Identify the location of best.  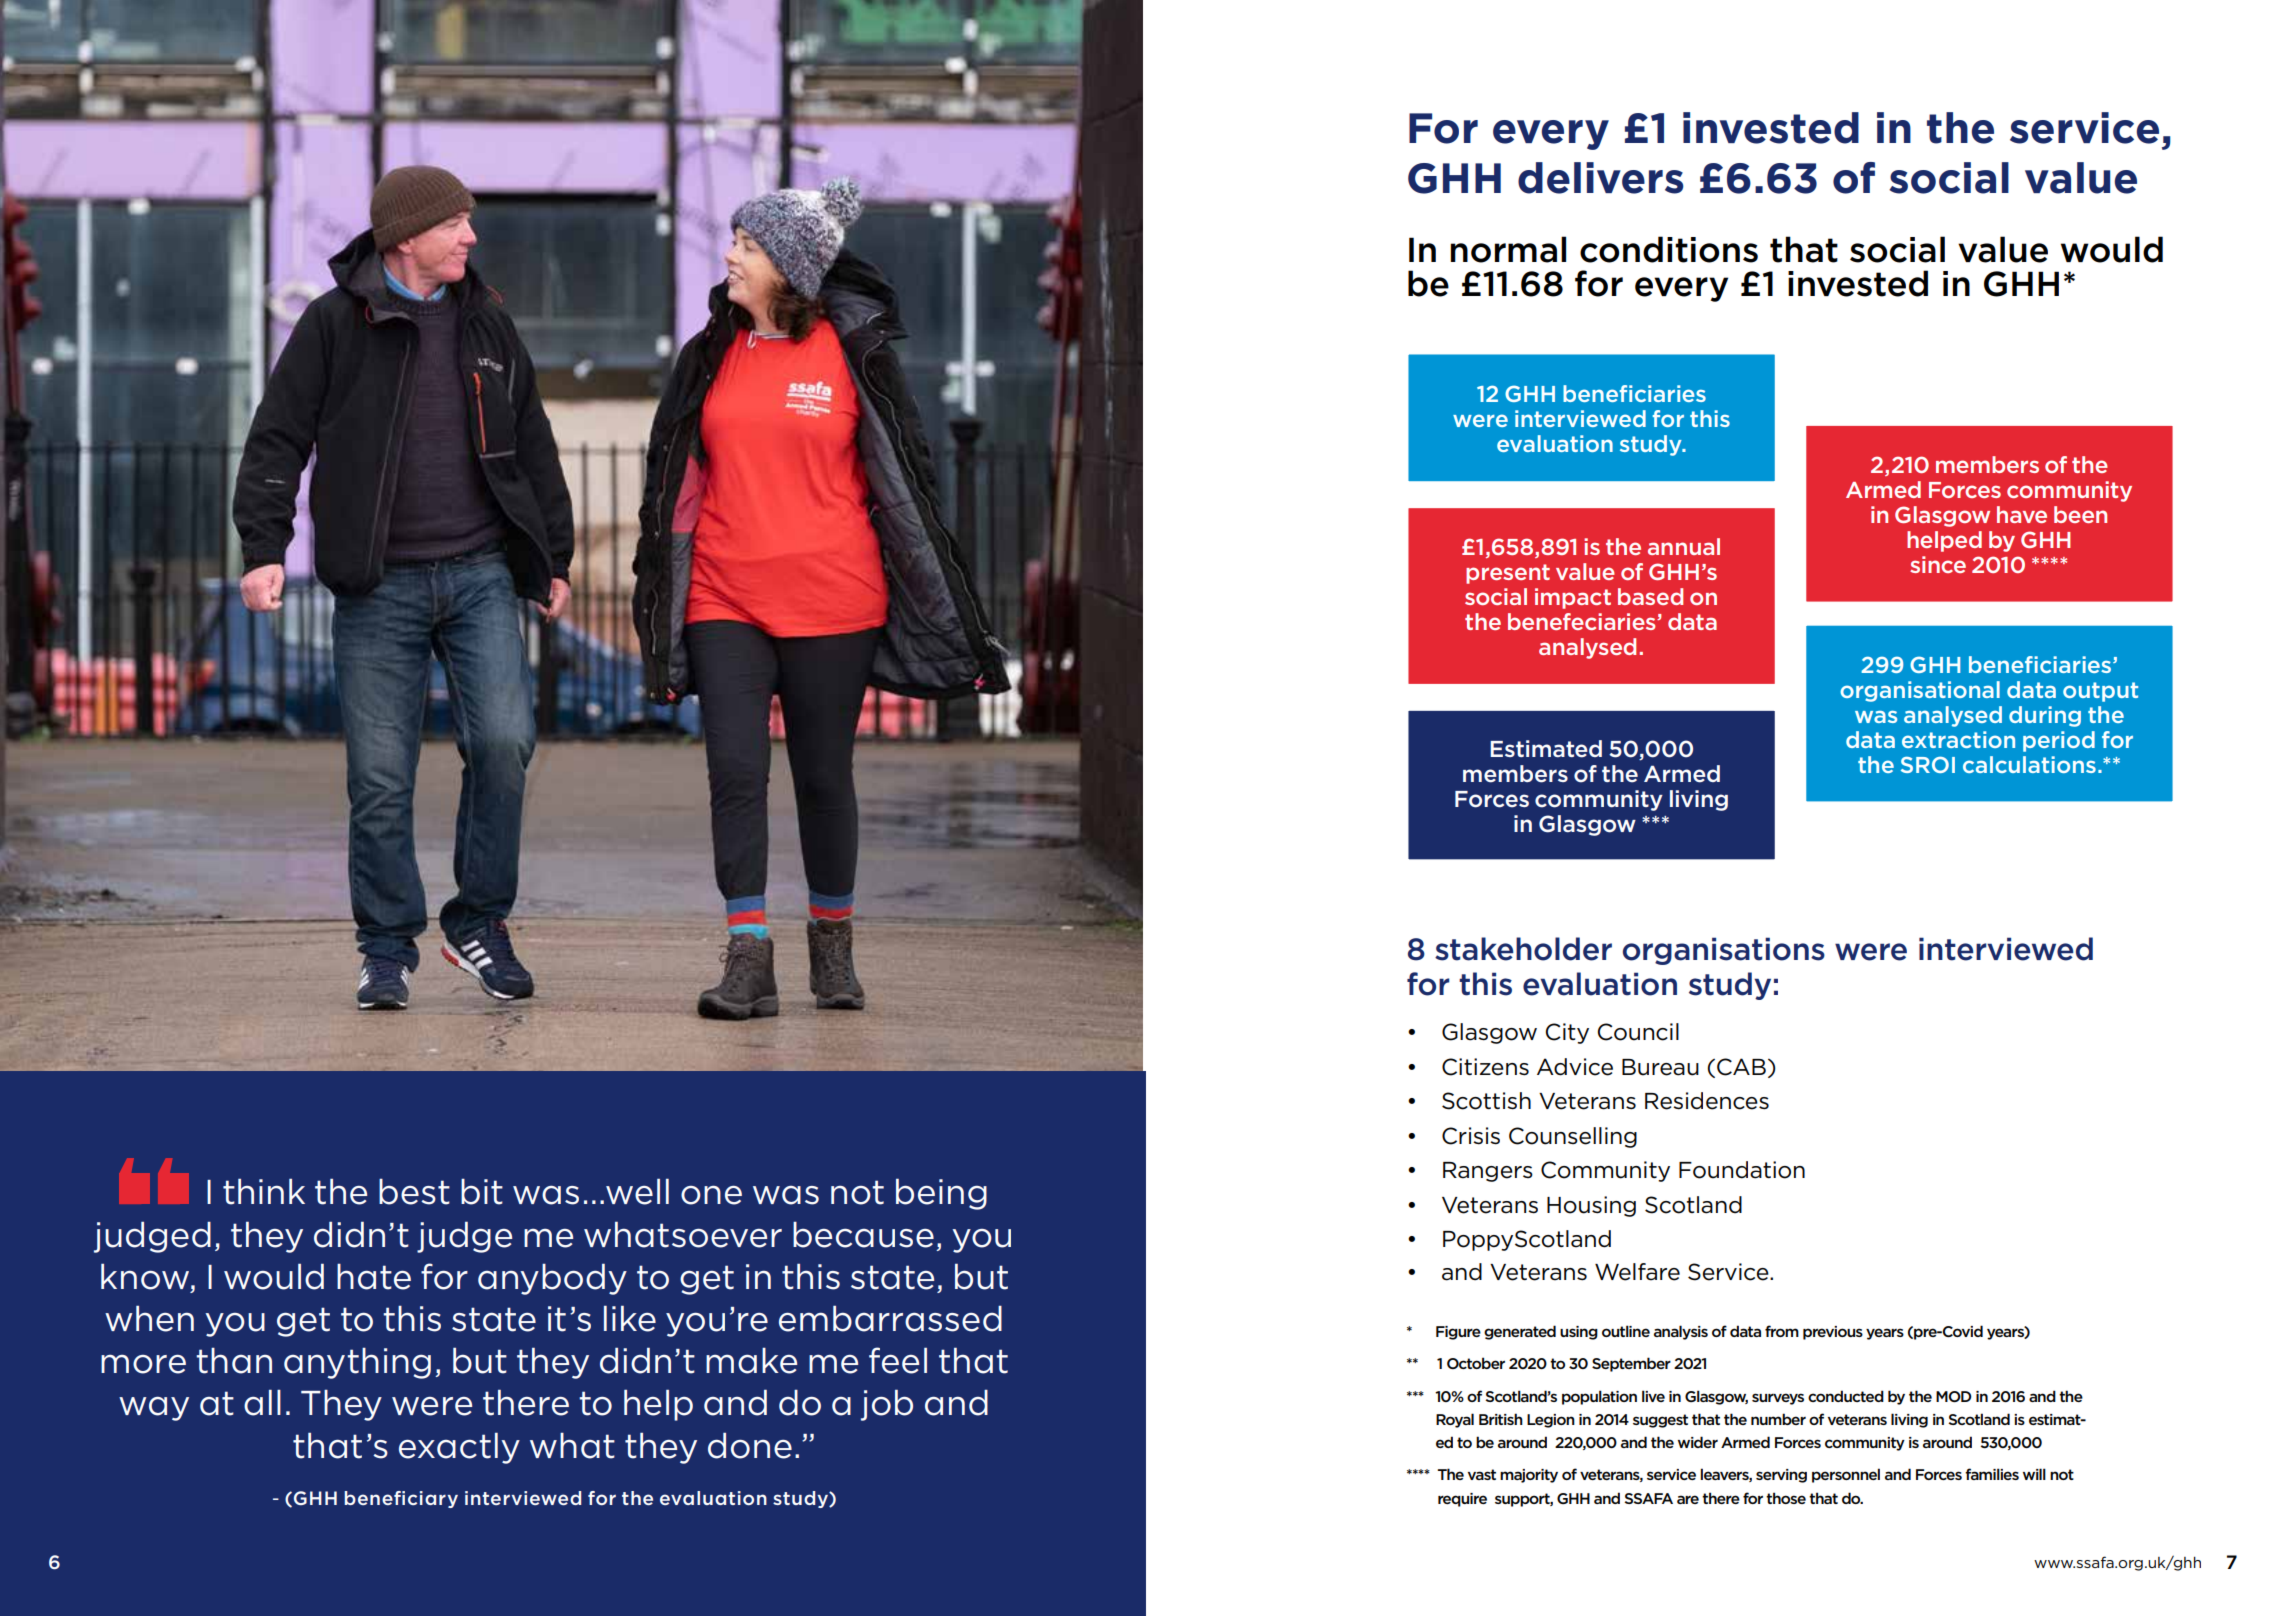
(414, 1192).
